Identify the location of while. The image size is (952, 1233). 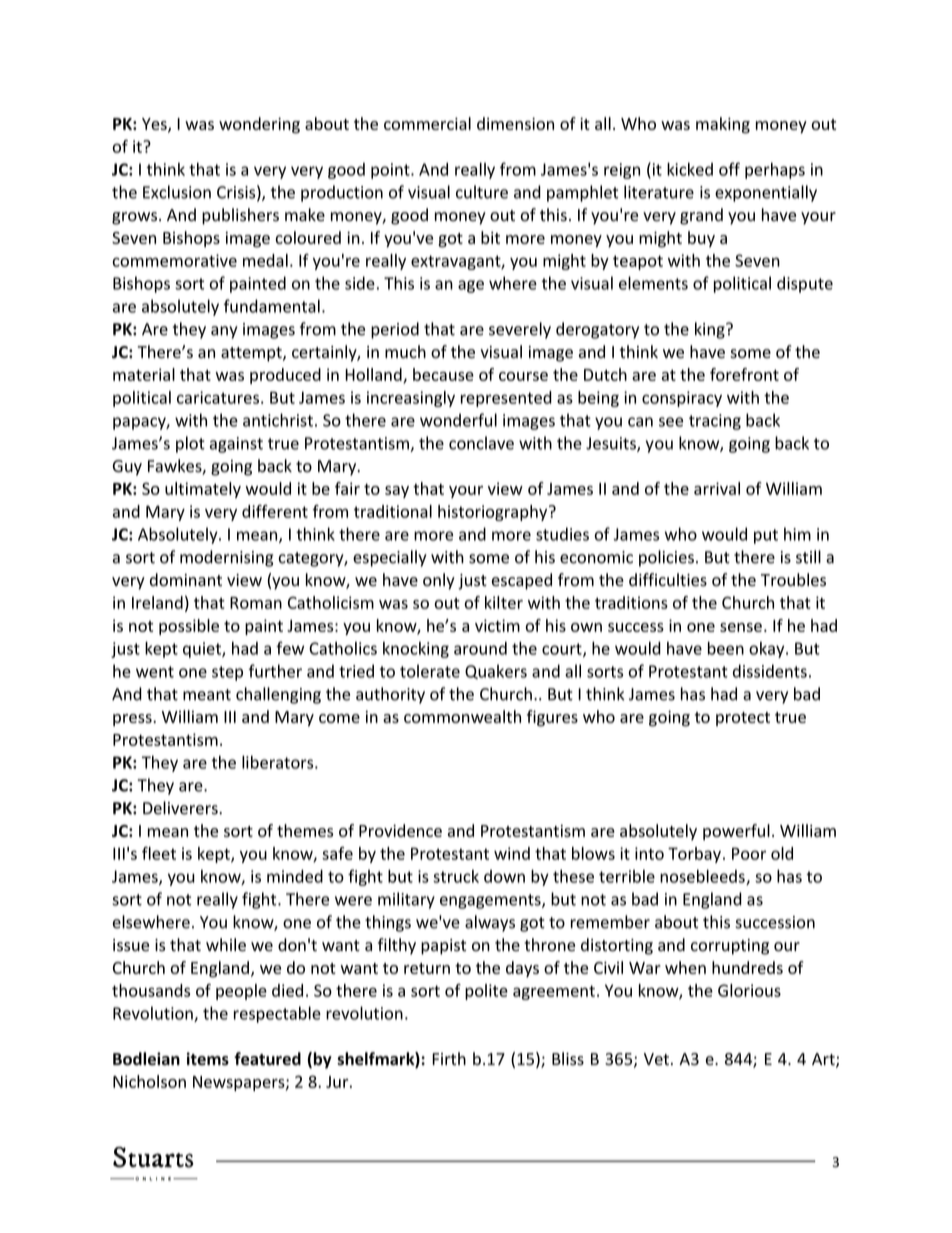
(226, 945).
